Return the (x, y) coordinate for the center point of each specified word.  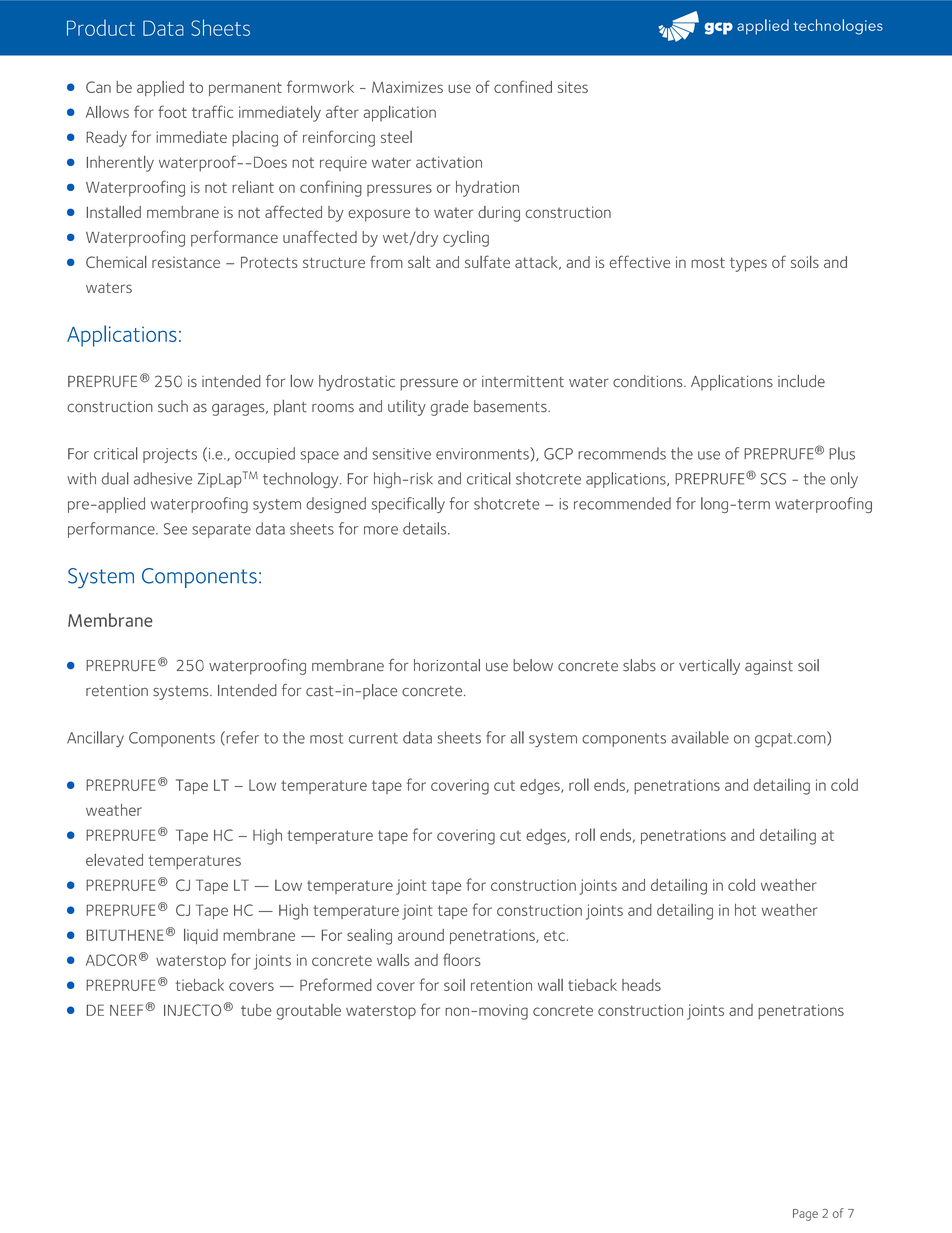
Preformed (336, 984)
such (173, 406)
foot (172, 111)
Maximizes (407, 87)
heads (641, 985)
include (801, 381)
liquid (201, 936)
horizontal (447, 665)
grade (449, 408)
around (421, 935)
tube (256, 1010)
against (769, 667)
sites (573, 87)
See (175, 529)
